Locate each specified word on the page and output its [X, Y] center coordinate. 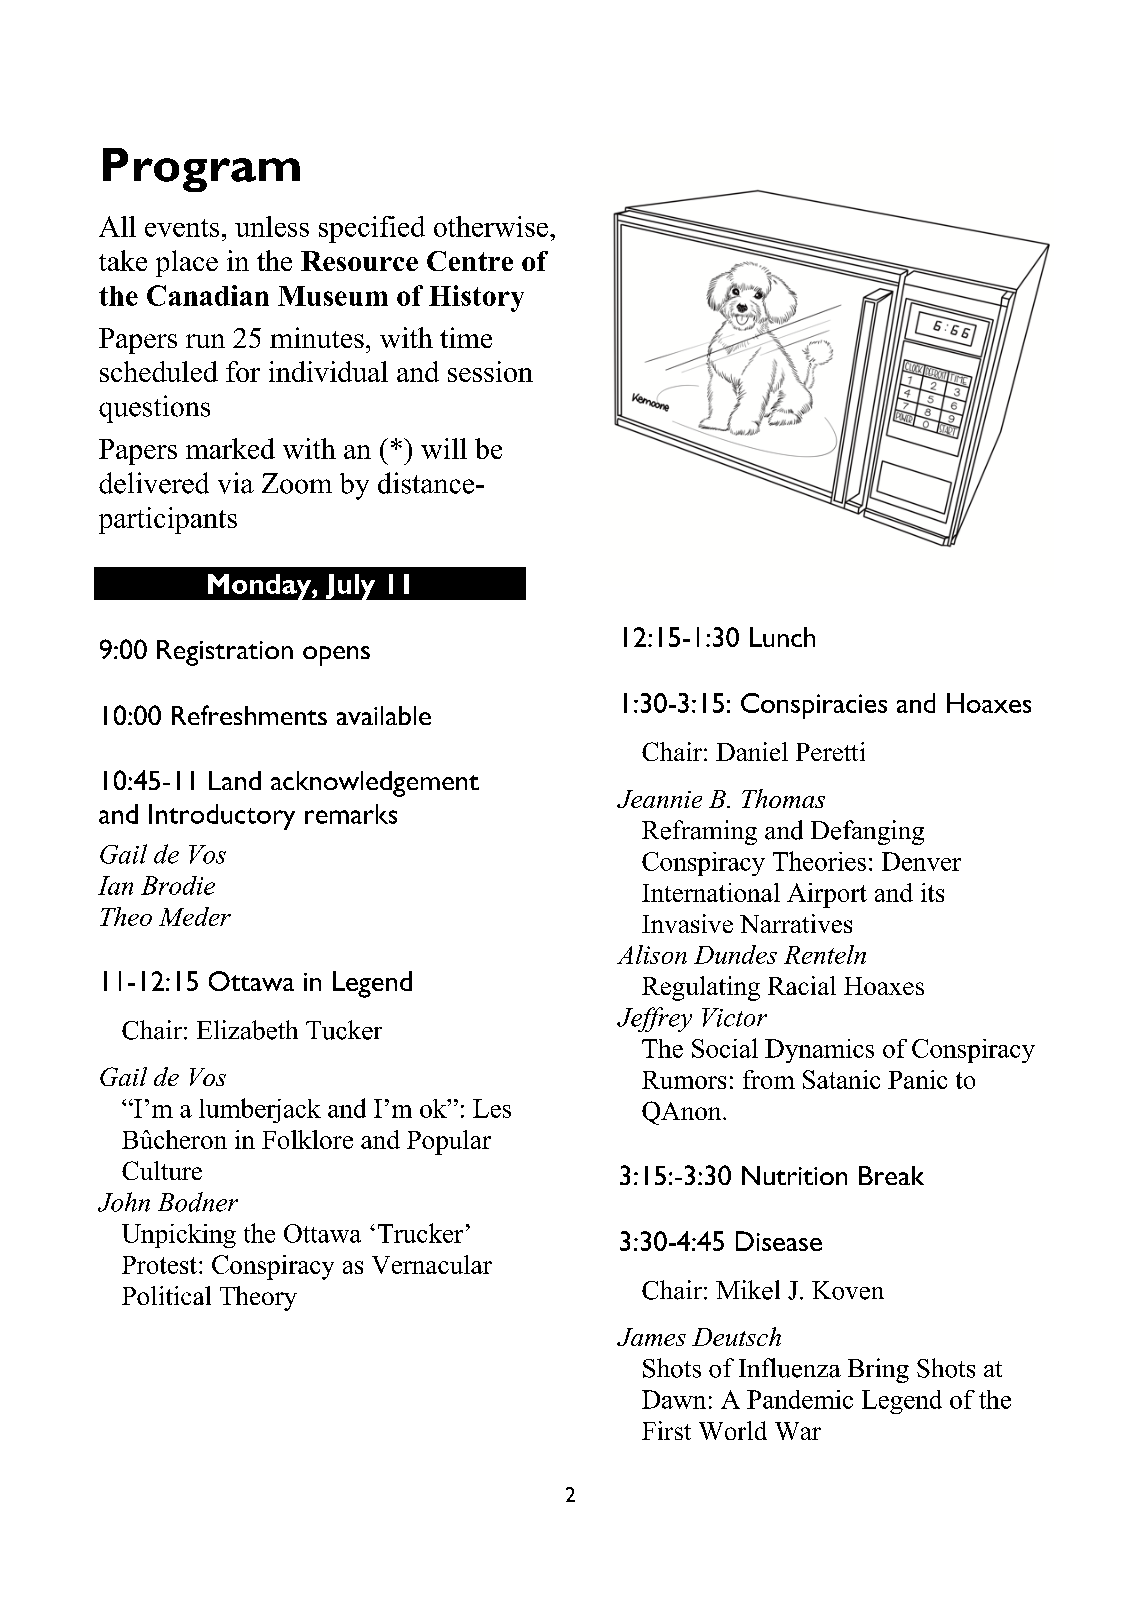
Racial [802, 985]
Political [166, 1295]
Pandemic [800, 1399]
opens [336, 656]
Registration [225, 653]
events [182, 228]
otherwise [491, 226]
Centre [470, 261]
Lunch [782, 637]
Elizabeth [247, 1030]
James [651, 1337]
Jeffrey [654, 1019]
